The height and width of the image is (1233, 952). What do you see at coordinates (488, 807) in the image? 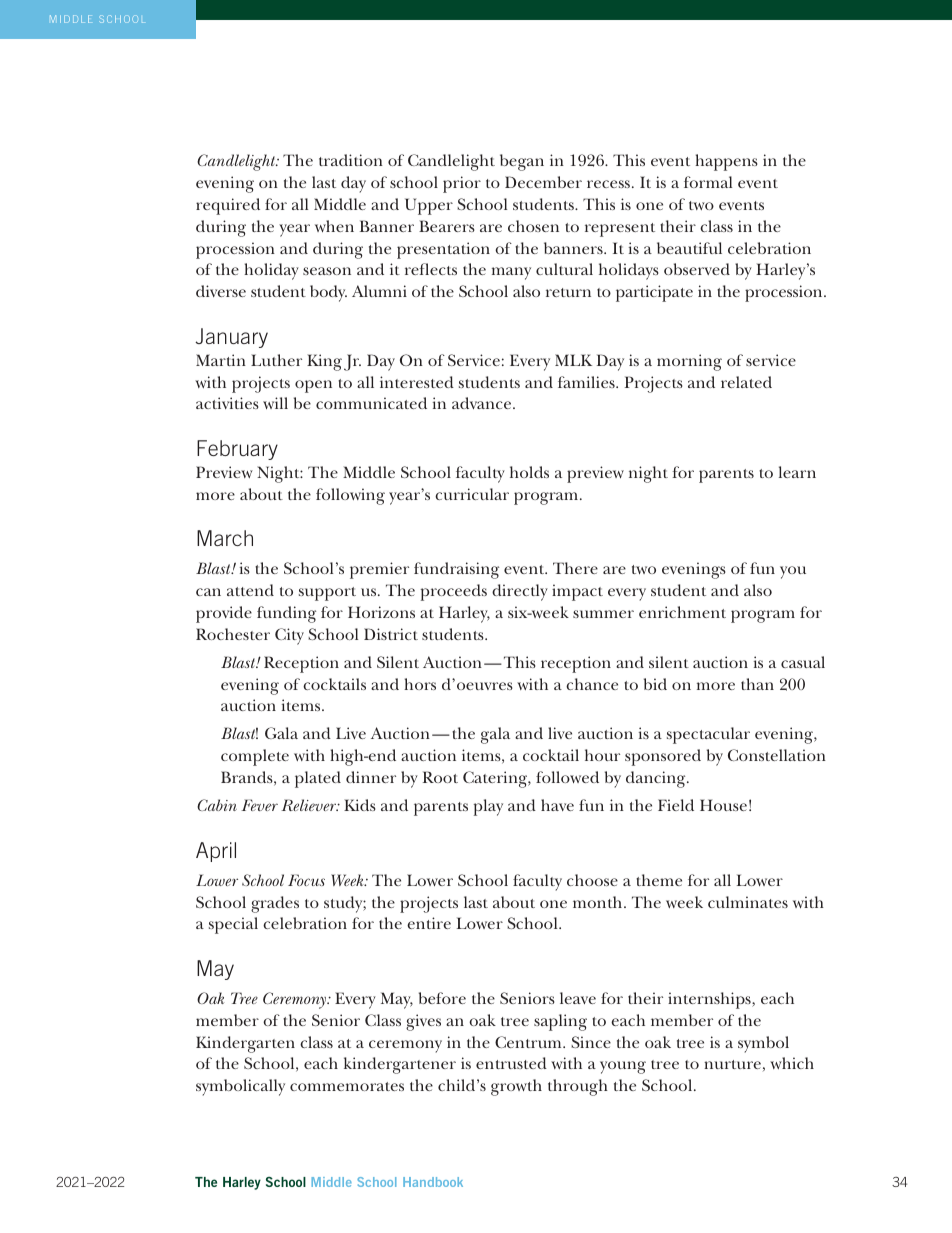
I see `play` at bounding box center [488, 807].
